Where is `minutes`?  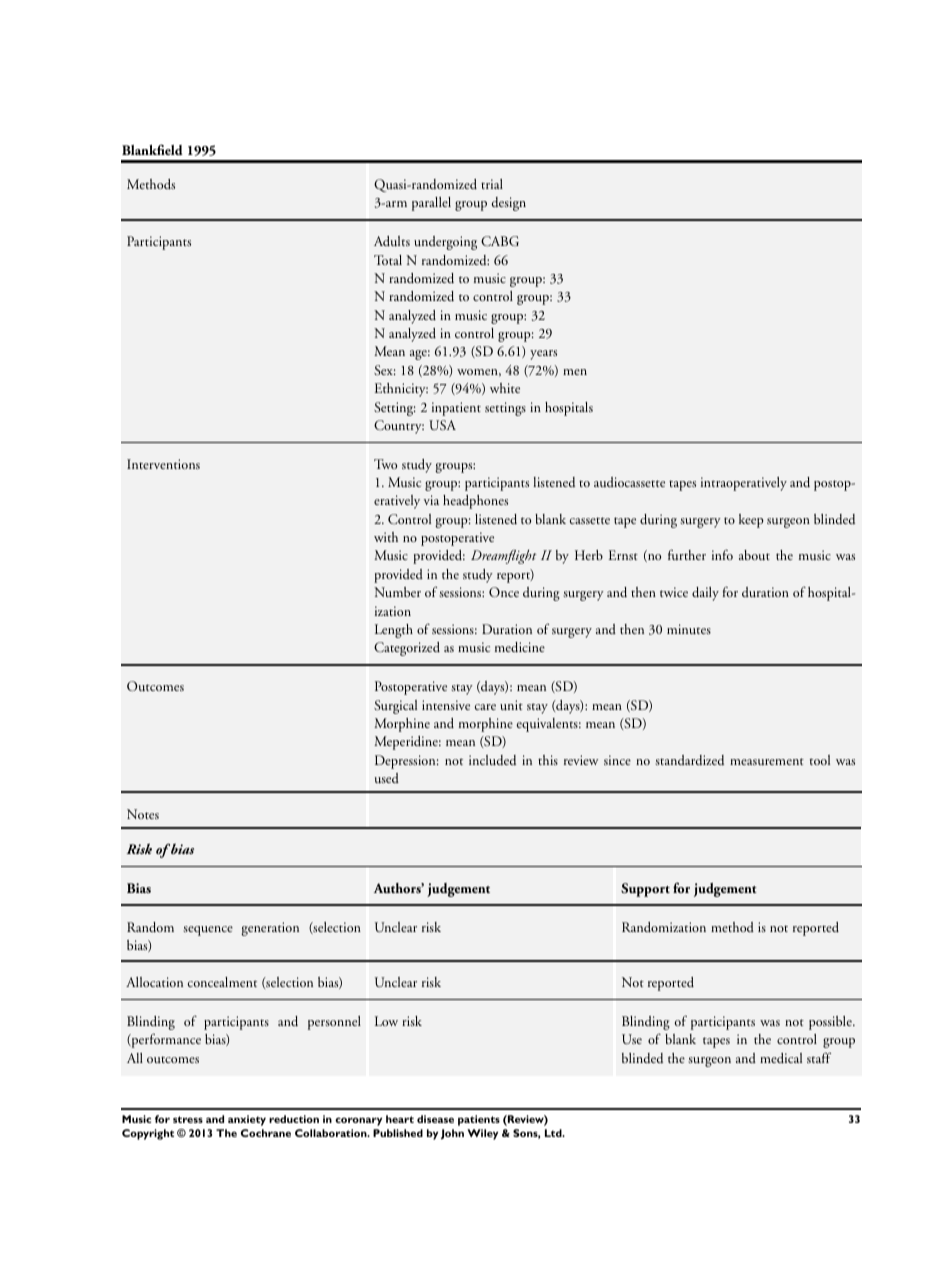 minutes is located at coordinates (689, 629).
